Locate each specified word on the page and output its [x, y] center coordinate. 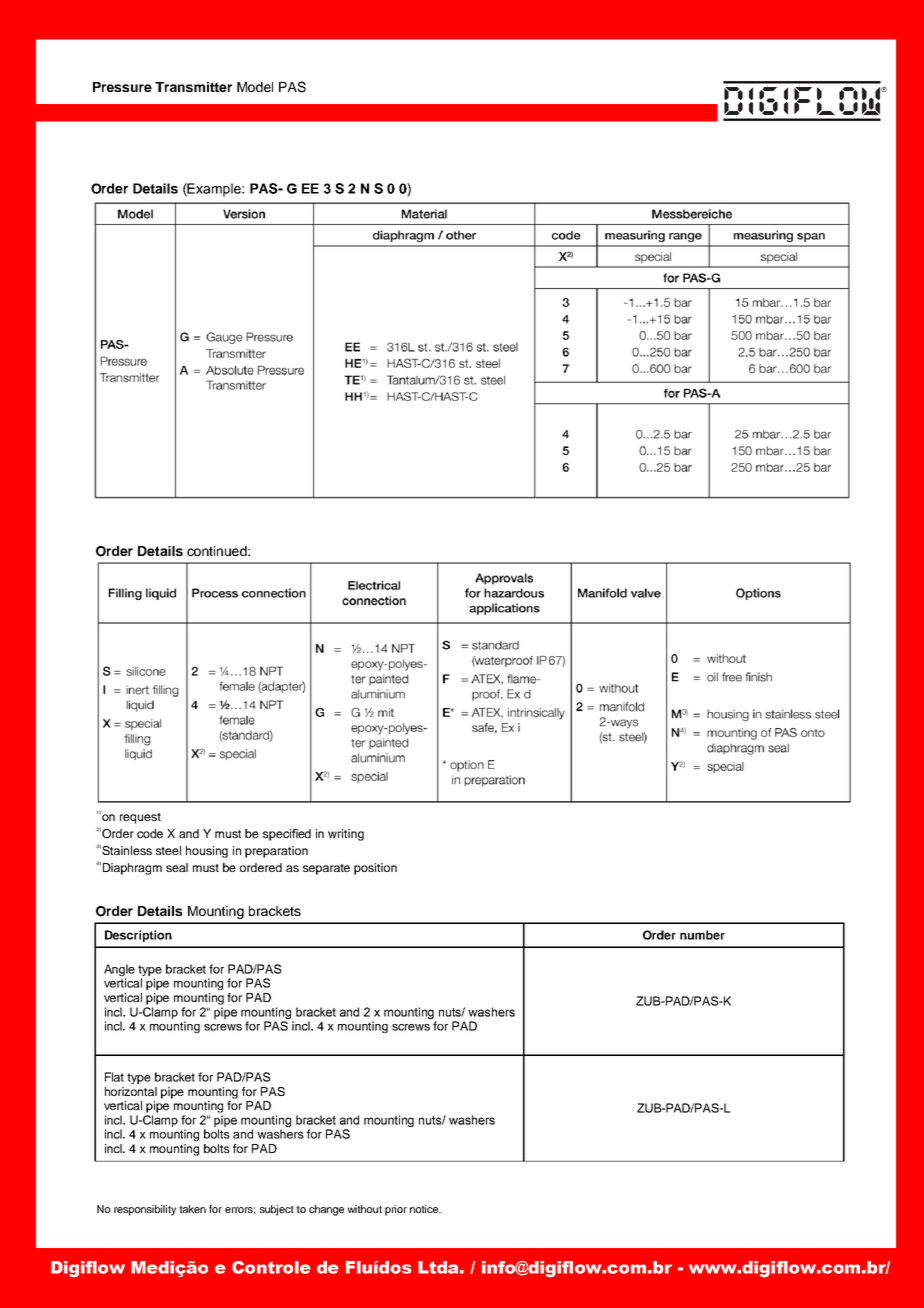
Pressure [122, 87]
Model [255, 87]
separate [326, 869]
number [702, 935]
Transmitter [193, 87]
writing [346, 835]
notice [425, 1209]
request [140, 818]
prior [396, 1210]
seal [177, 867]
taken [192, 1209]
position [375, 869]
